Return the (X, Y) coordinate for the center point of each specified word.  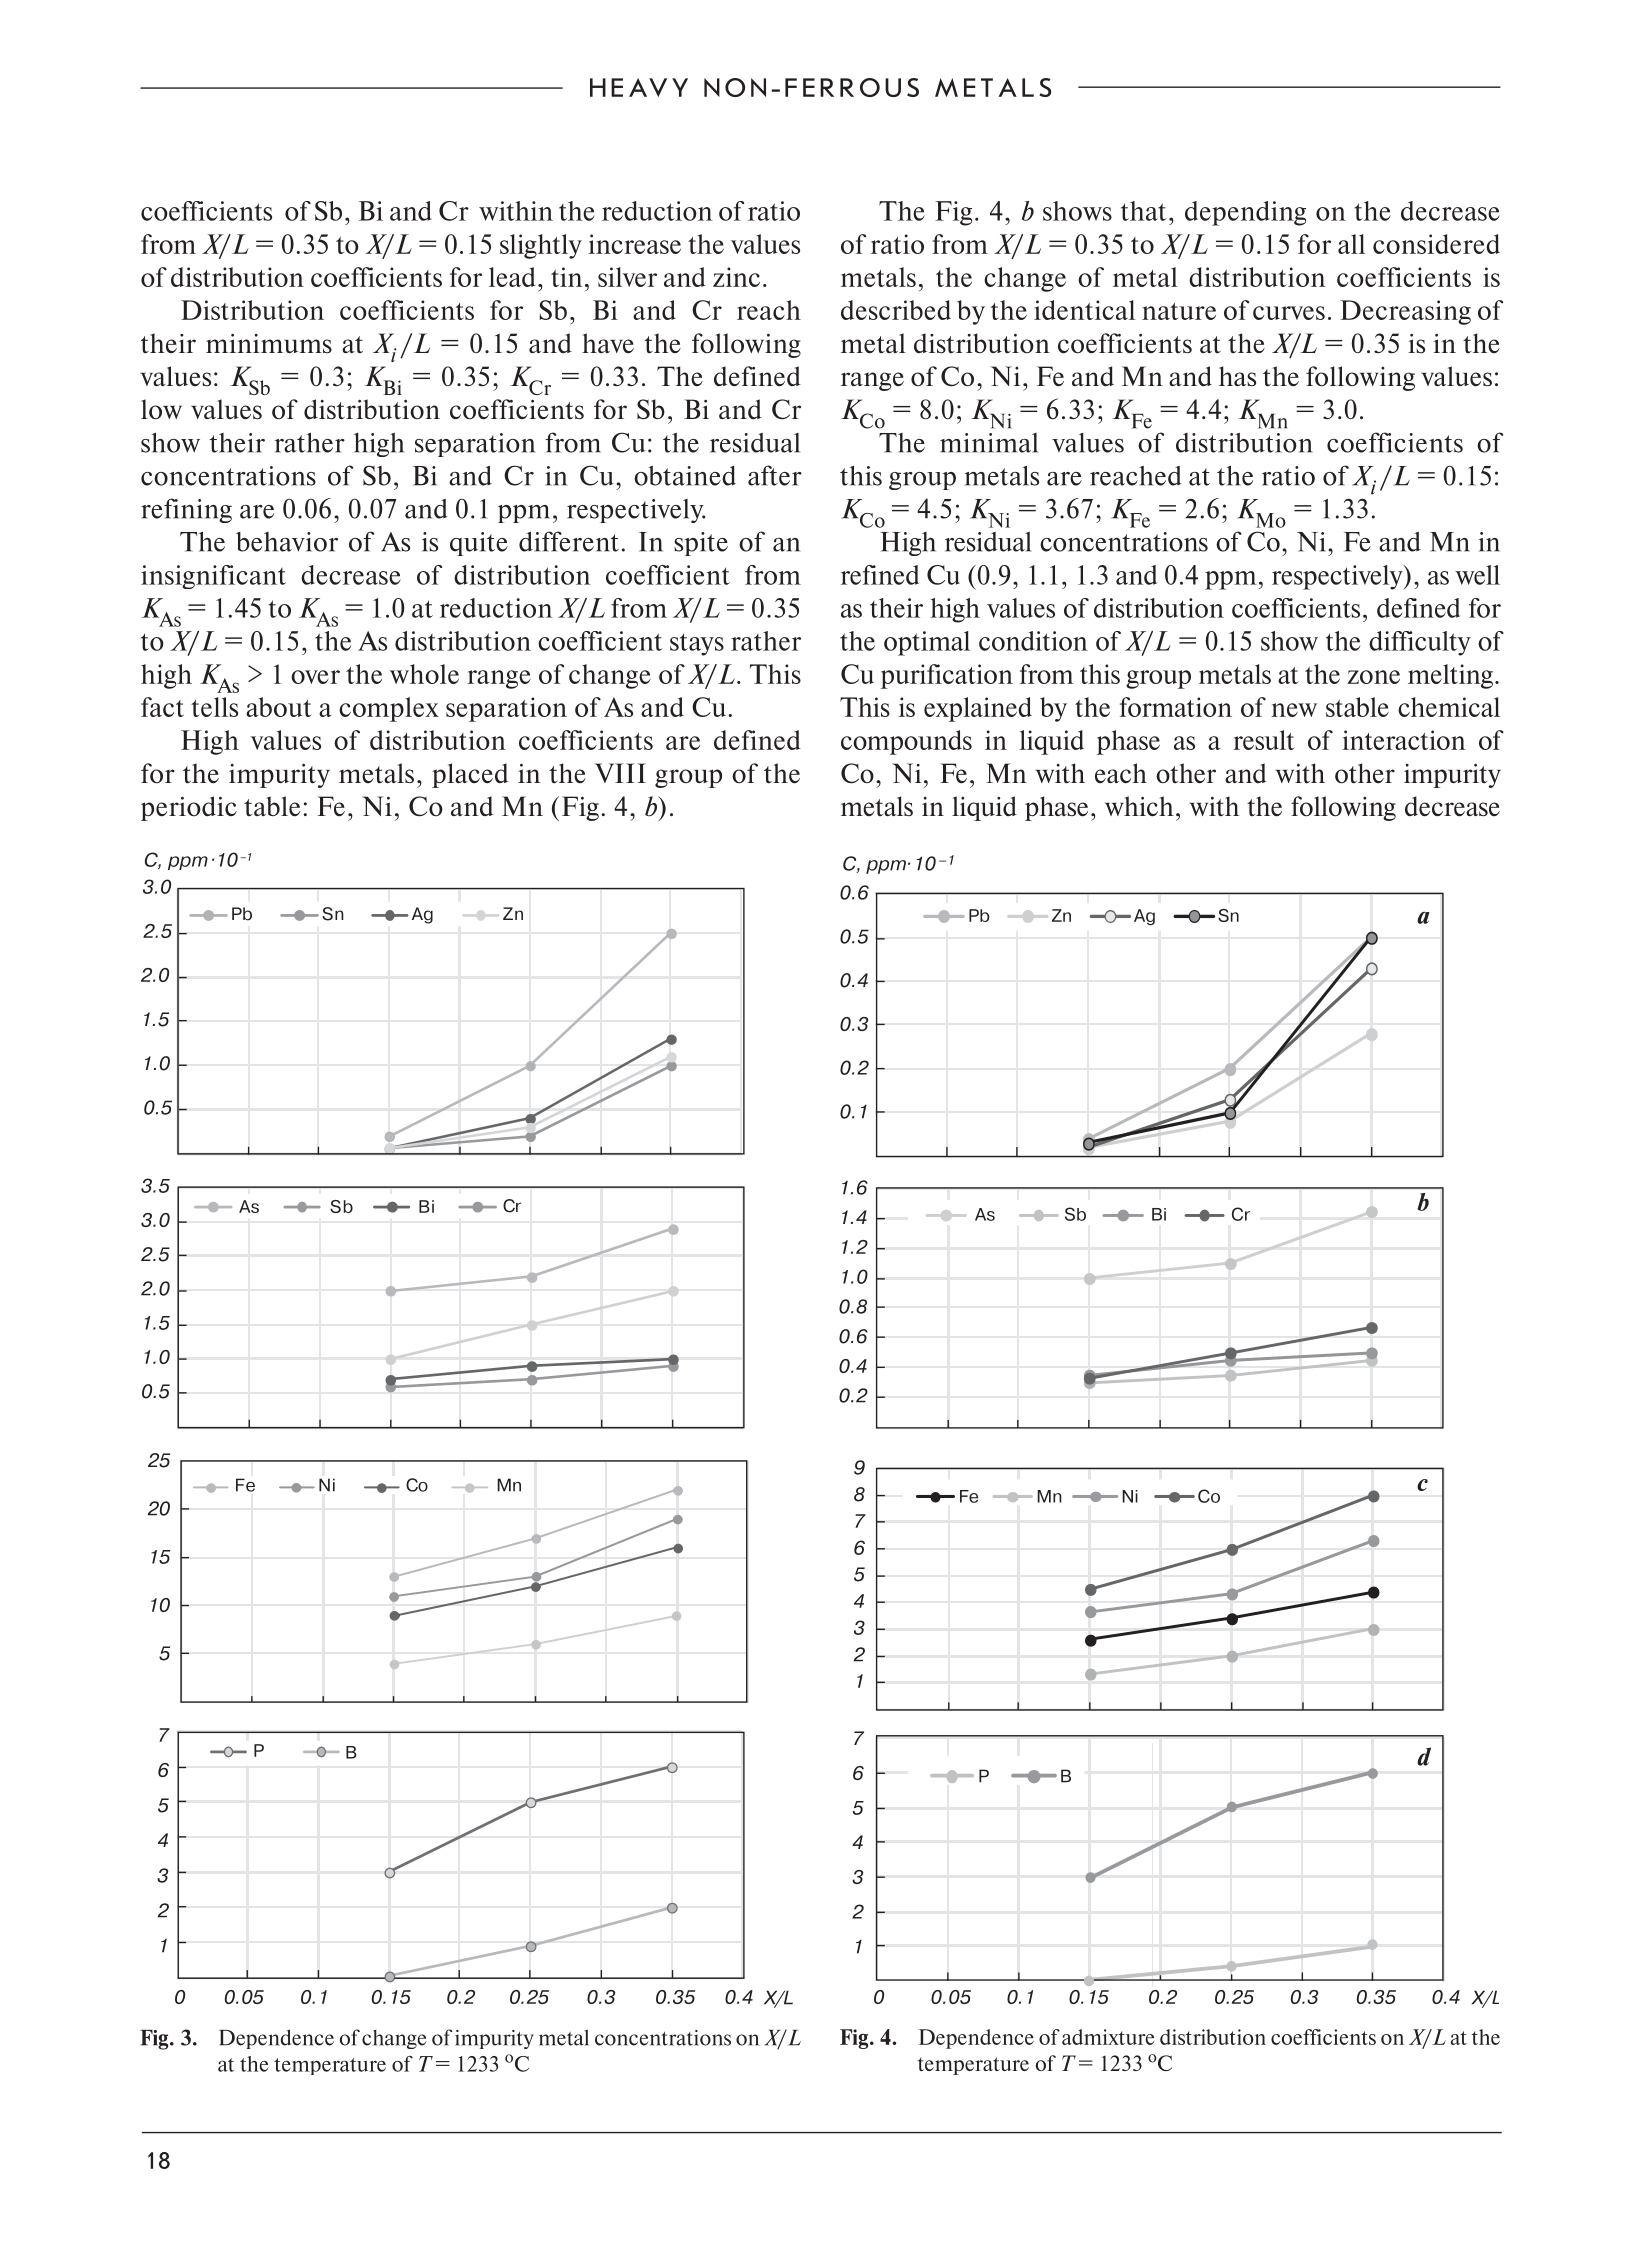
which (1139, 806)
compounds (906, 742)
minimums (269, 343)
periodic (189, 808)
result (1264, 740)
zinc (736, 277)
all (1351, 244)
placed (470, 775)
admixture (1108, 2037)
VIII (620, 773)
